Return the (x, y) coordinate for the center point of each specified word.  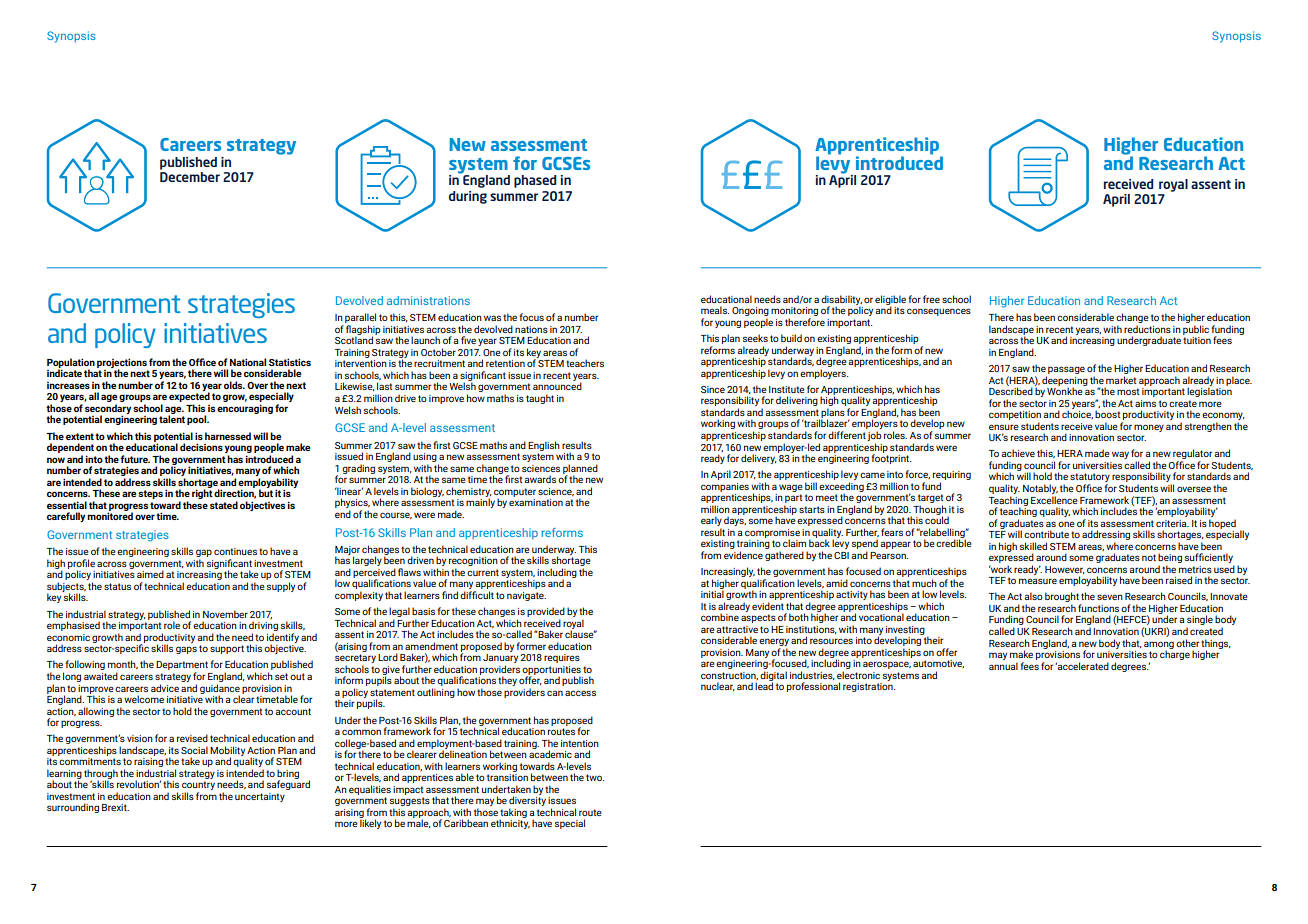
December (190, 177)
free (931, 299)
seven (1110, 597)
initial (712, 593)
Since (713, 389)
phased (535, 181)
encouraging (245, 409)
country (198, 787)
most (1128, 391)
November (225, 614)
